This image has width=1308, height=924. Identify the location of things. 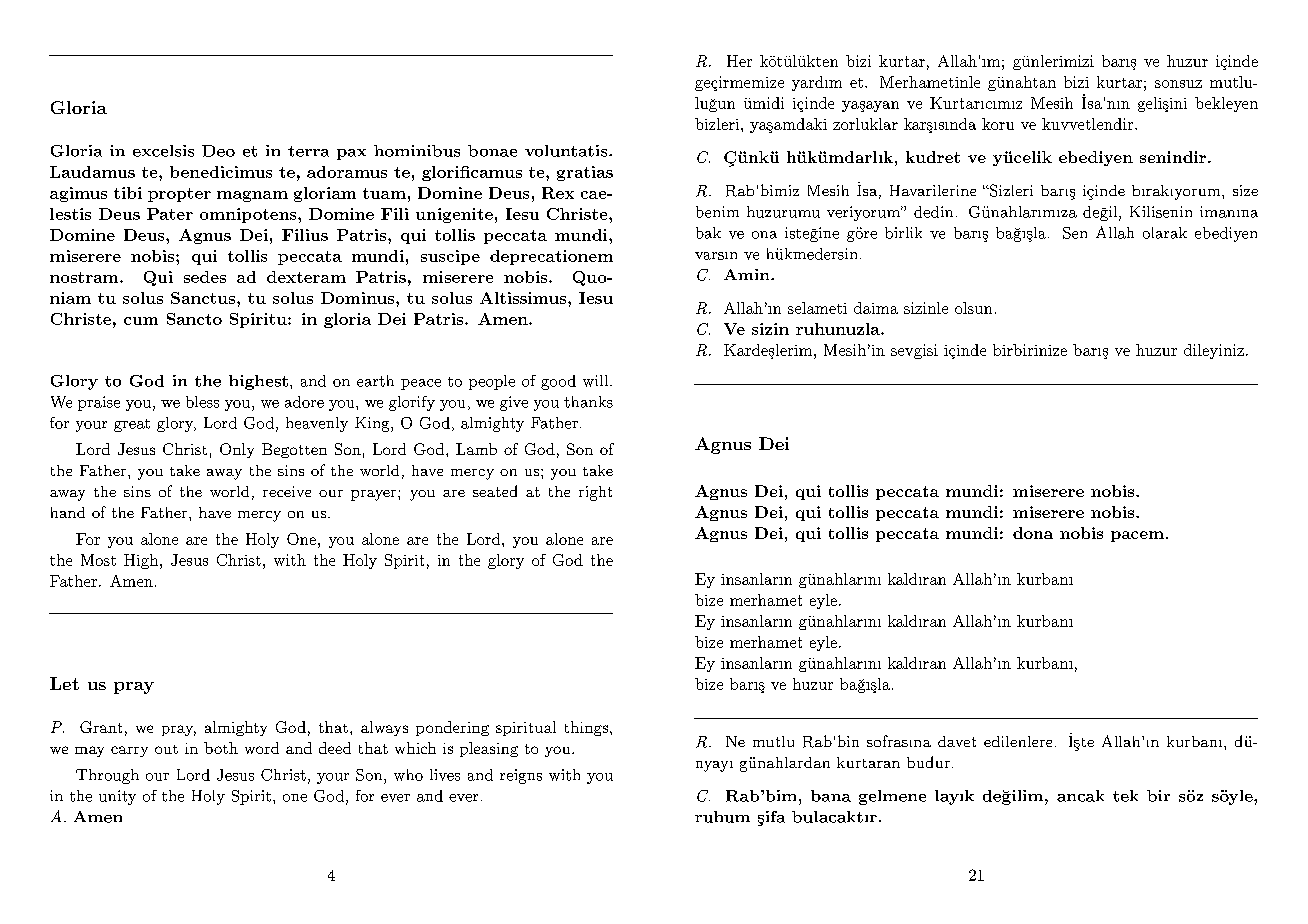
(586, 728).
